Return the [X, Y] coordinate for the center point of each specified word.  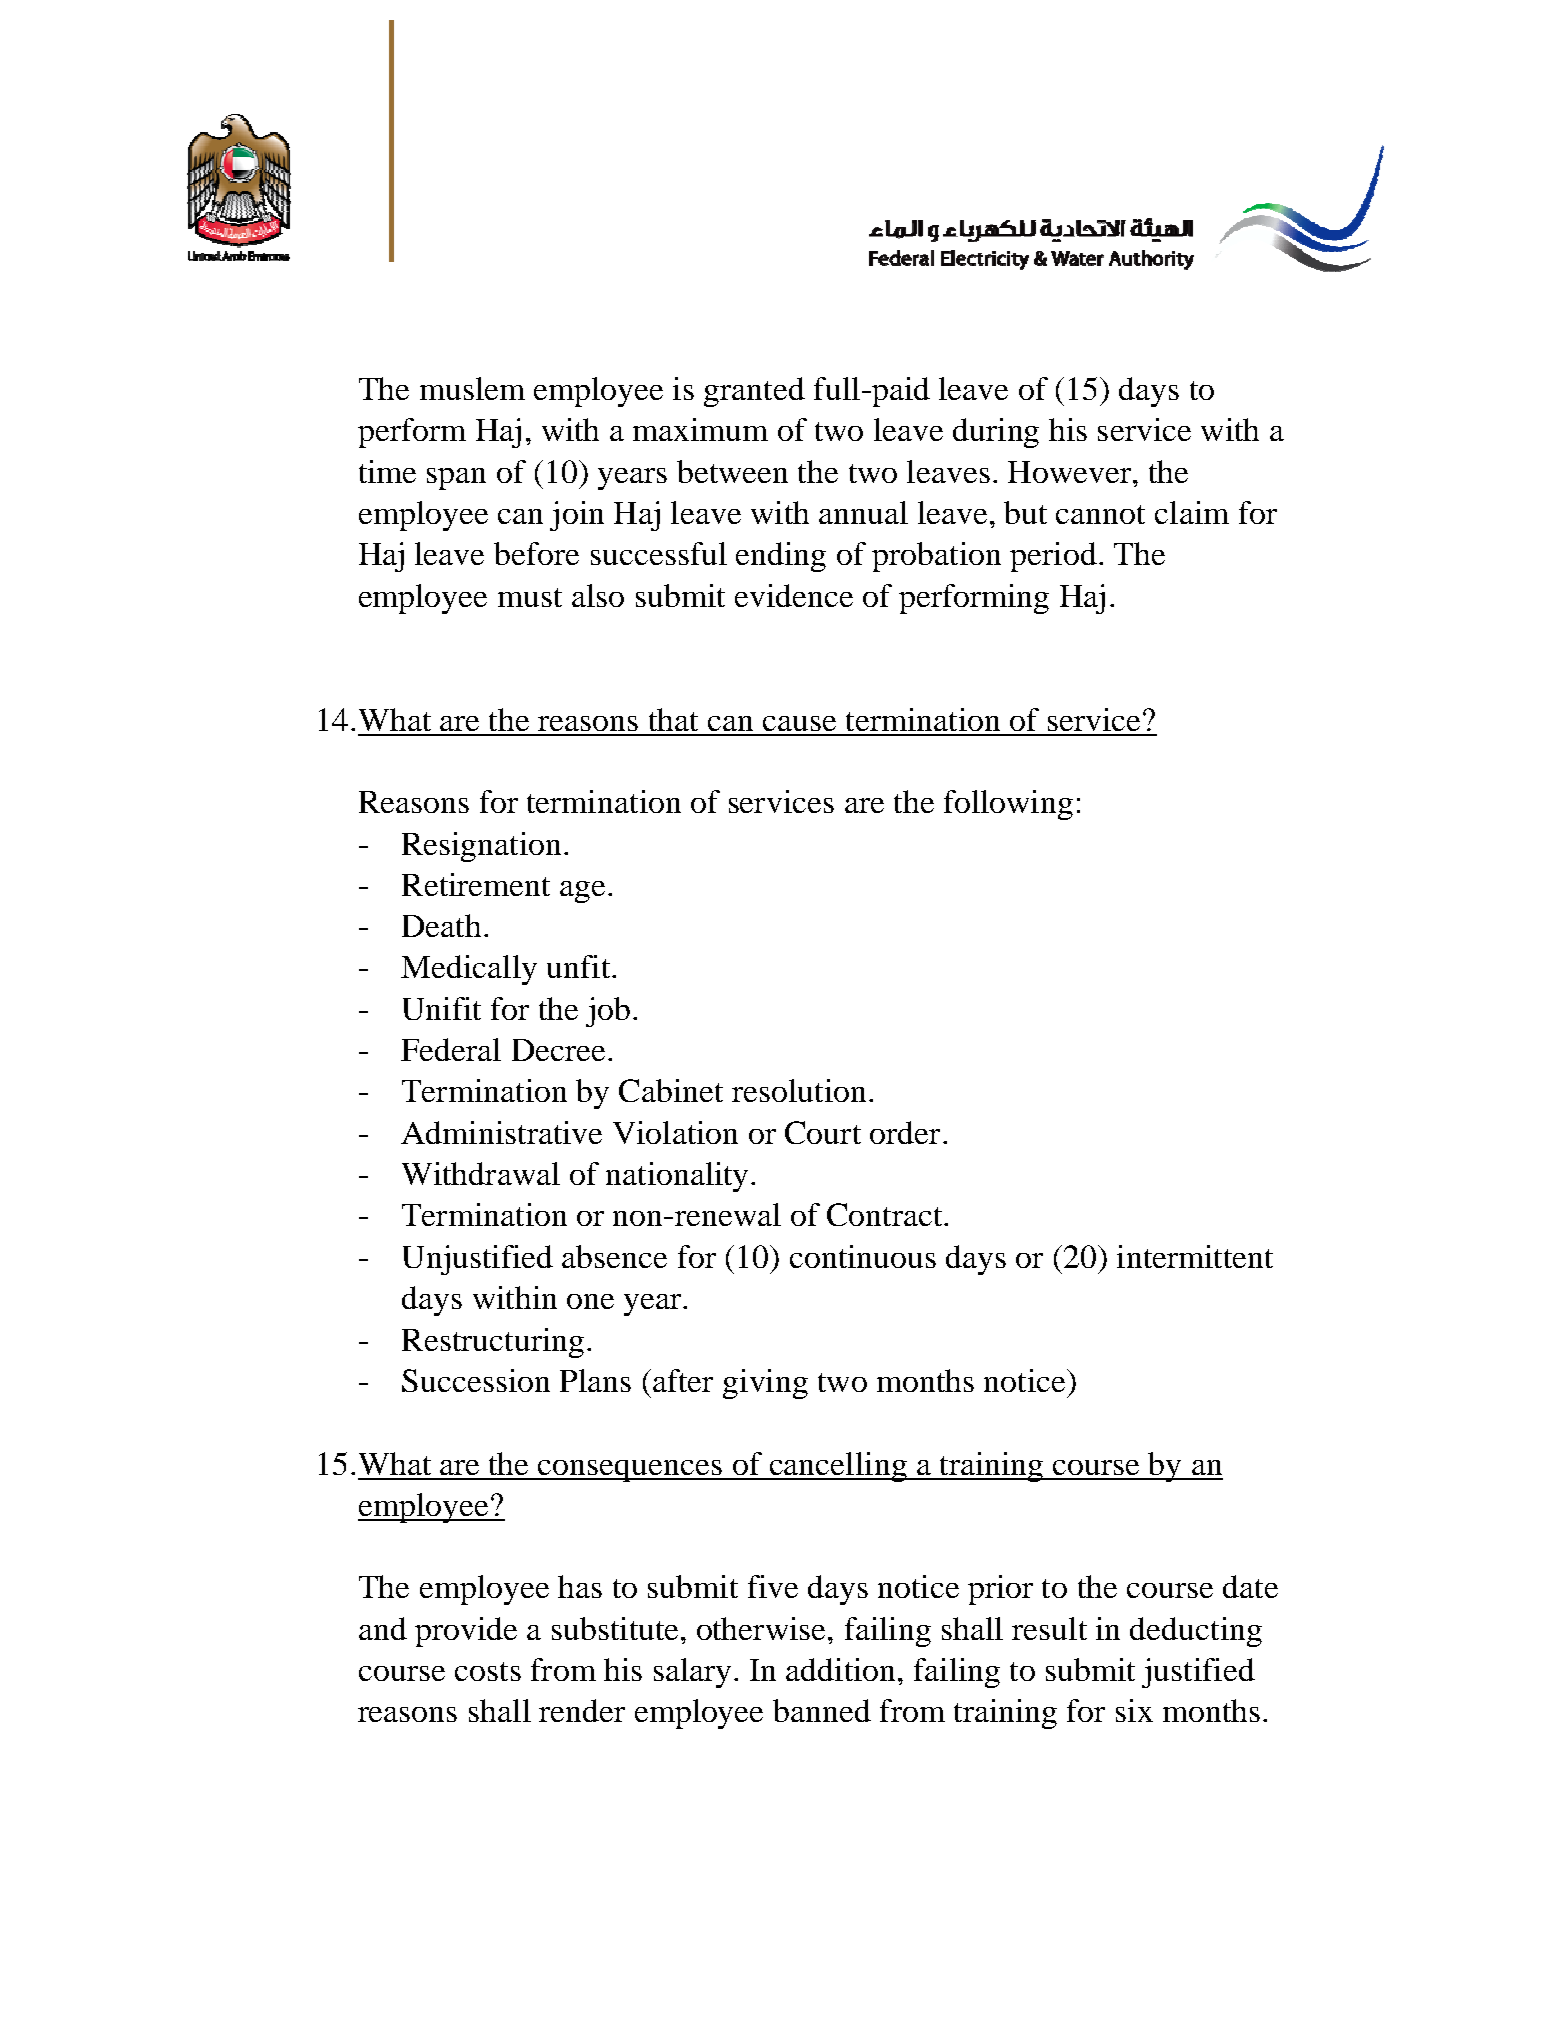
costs [488, 1671]
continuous [863, 1256]
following [1008, 805]
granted [754, 392]
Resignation [481, 847]
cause [799, 723]
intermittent [1195, 1256]
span [456, 479]
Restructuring [493, 1343]
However [1071, 472]
